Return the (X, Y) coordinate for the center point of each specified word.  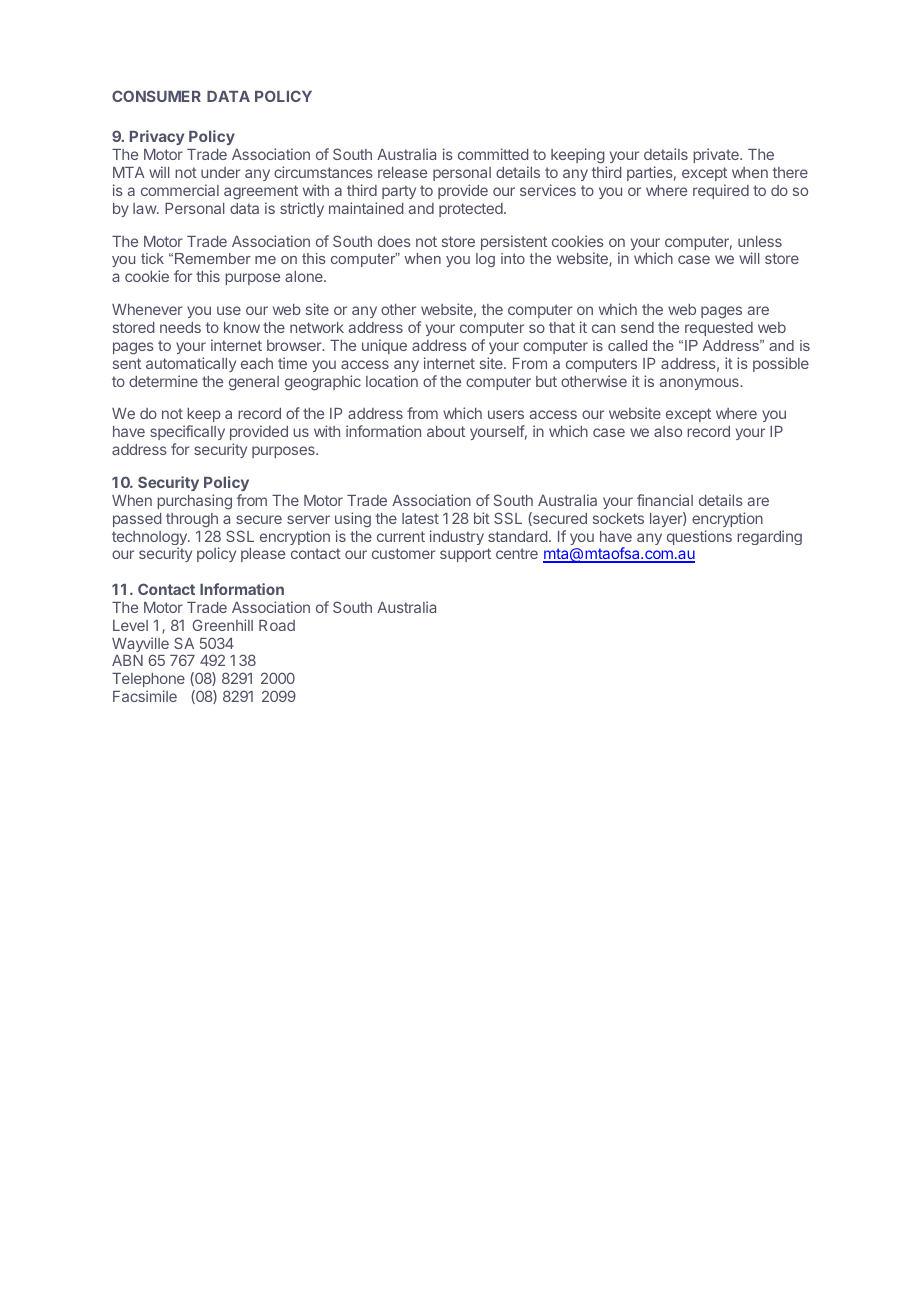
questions (699, 537)
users (506, 414)
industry (457, 537)
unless (760, 241)
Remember (213, 258)
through (192, 520)
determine (163, 381)
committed (493, 154)
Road (277, 625)
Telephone (148, 680)
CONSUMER (156, 96)
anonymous (700, 384)
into (513, 258)
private (717, 155)
